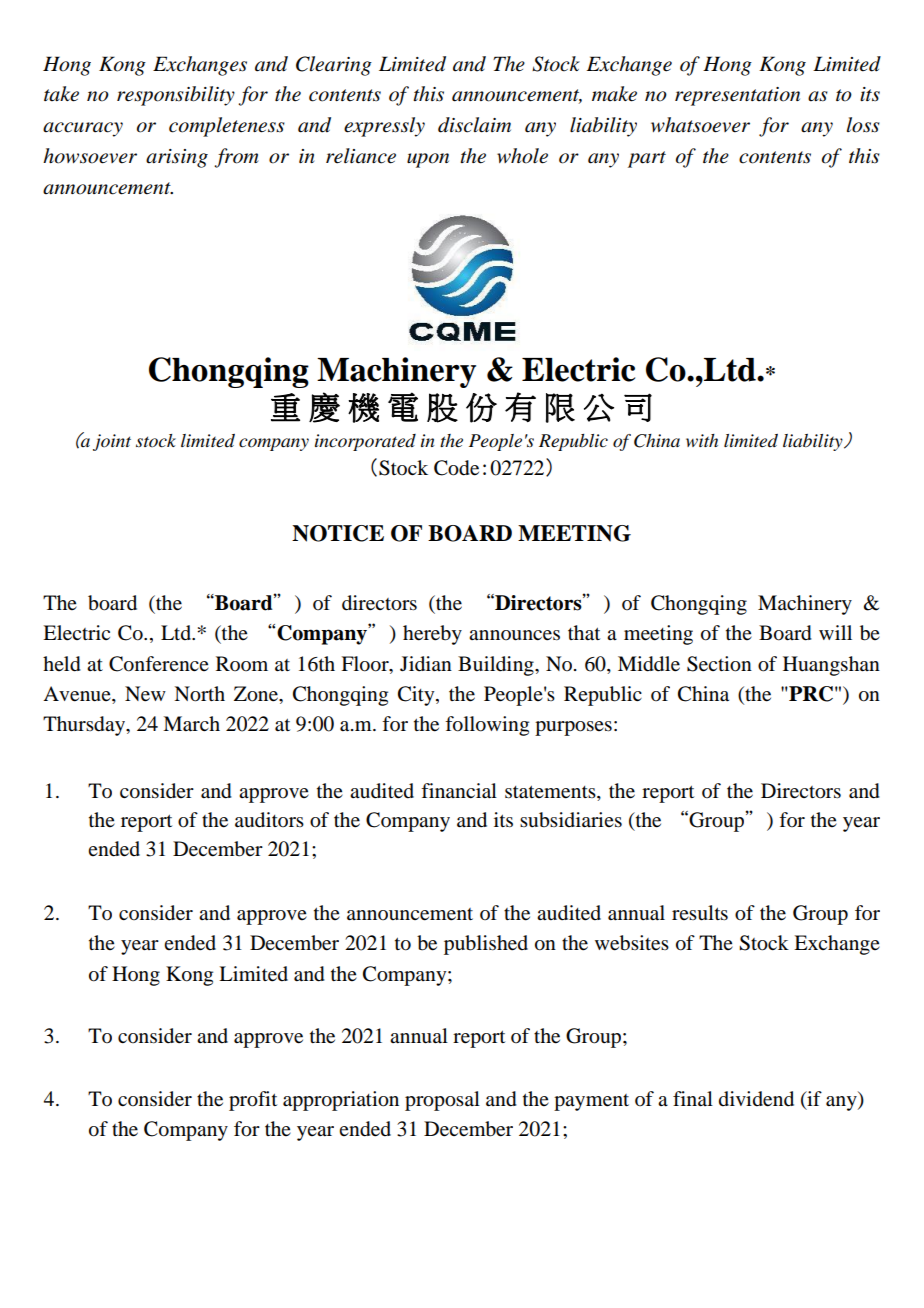 The height and width of the screenshot is (1308, 924). I want to click on Section, so click(719, 664).
